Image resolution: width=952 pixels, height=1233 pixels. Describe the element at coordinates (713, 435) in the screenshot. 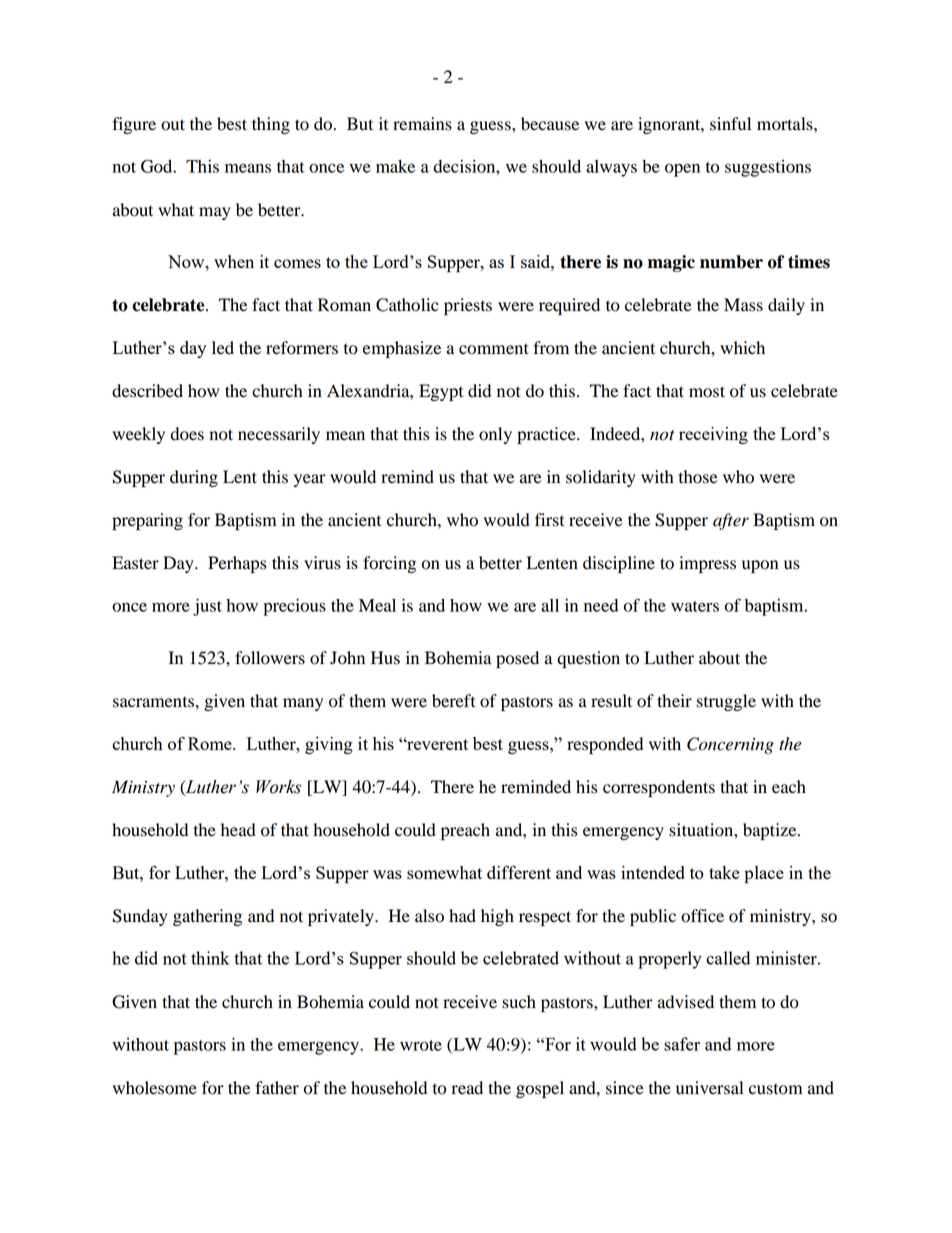

I see `receiving` at that location.
